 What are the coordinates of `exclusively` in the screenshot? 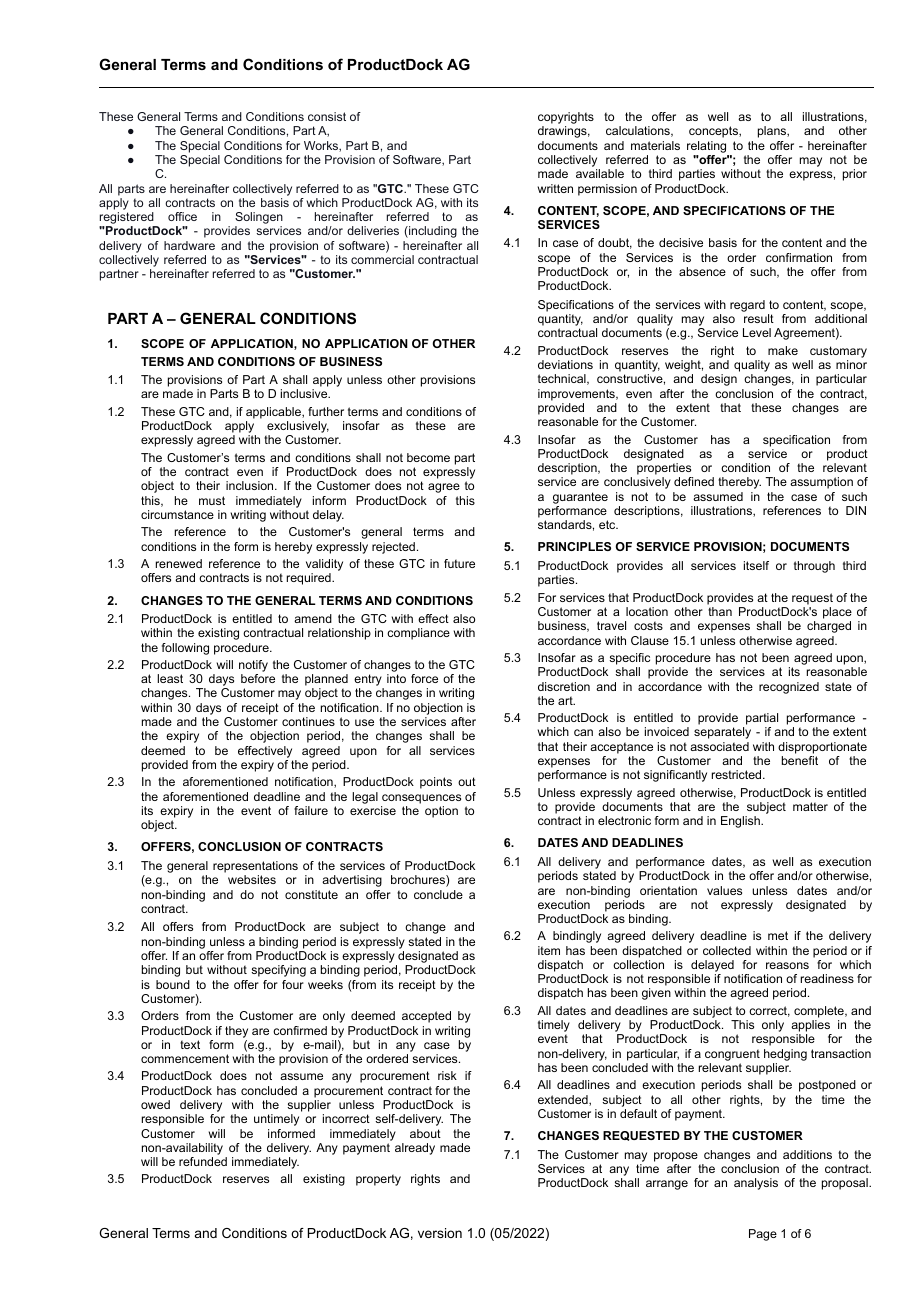 It's located at (297, 428).
